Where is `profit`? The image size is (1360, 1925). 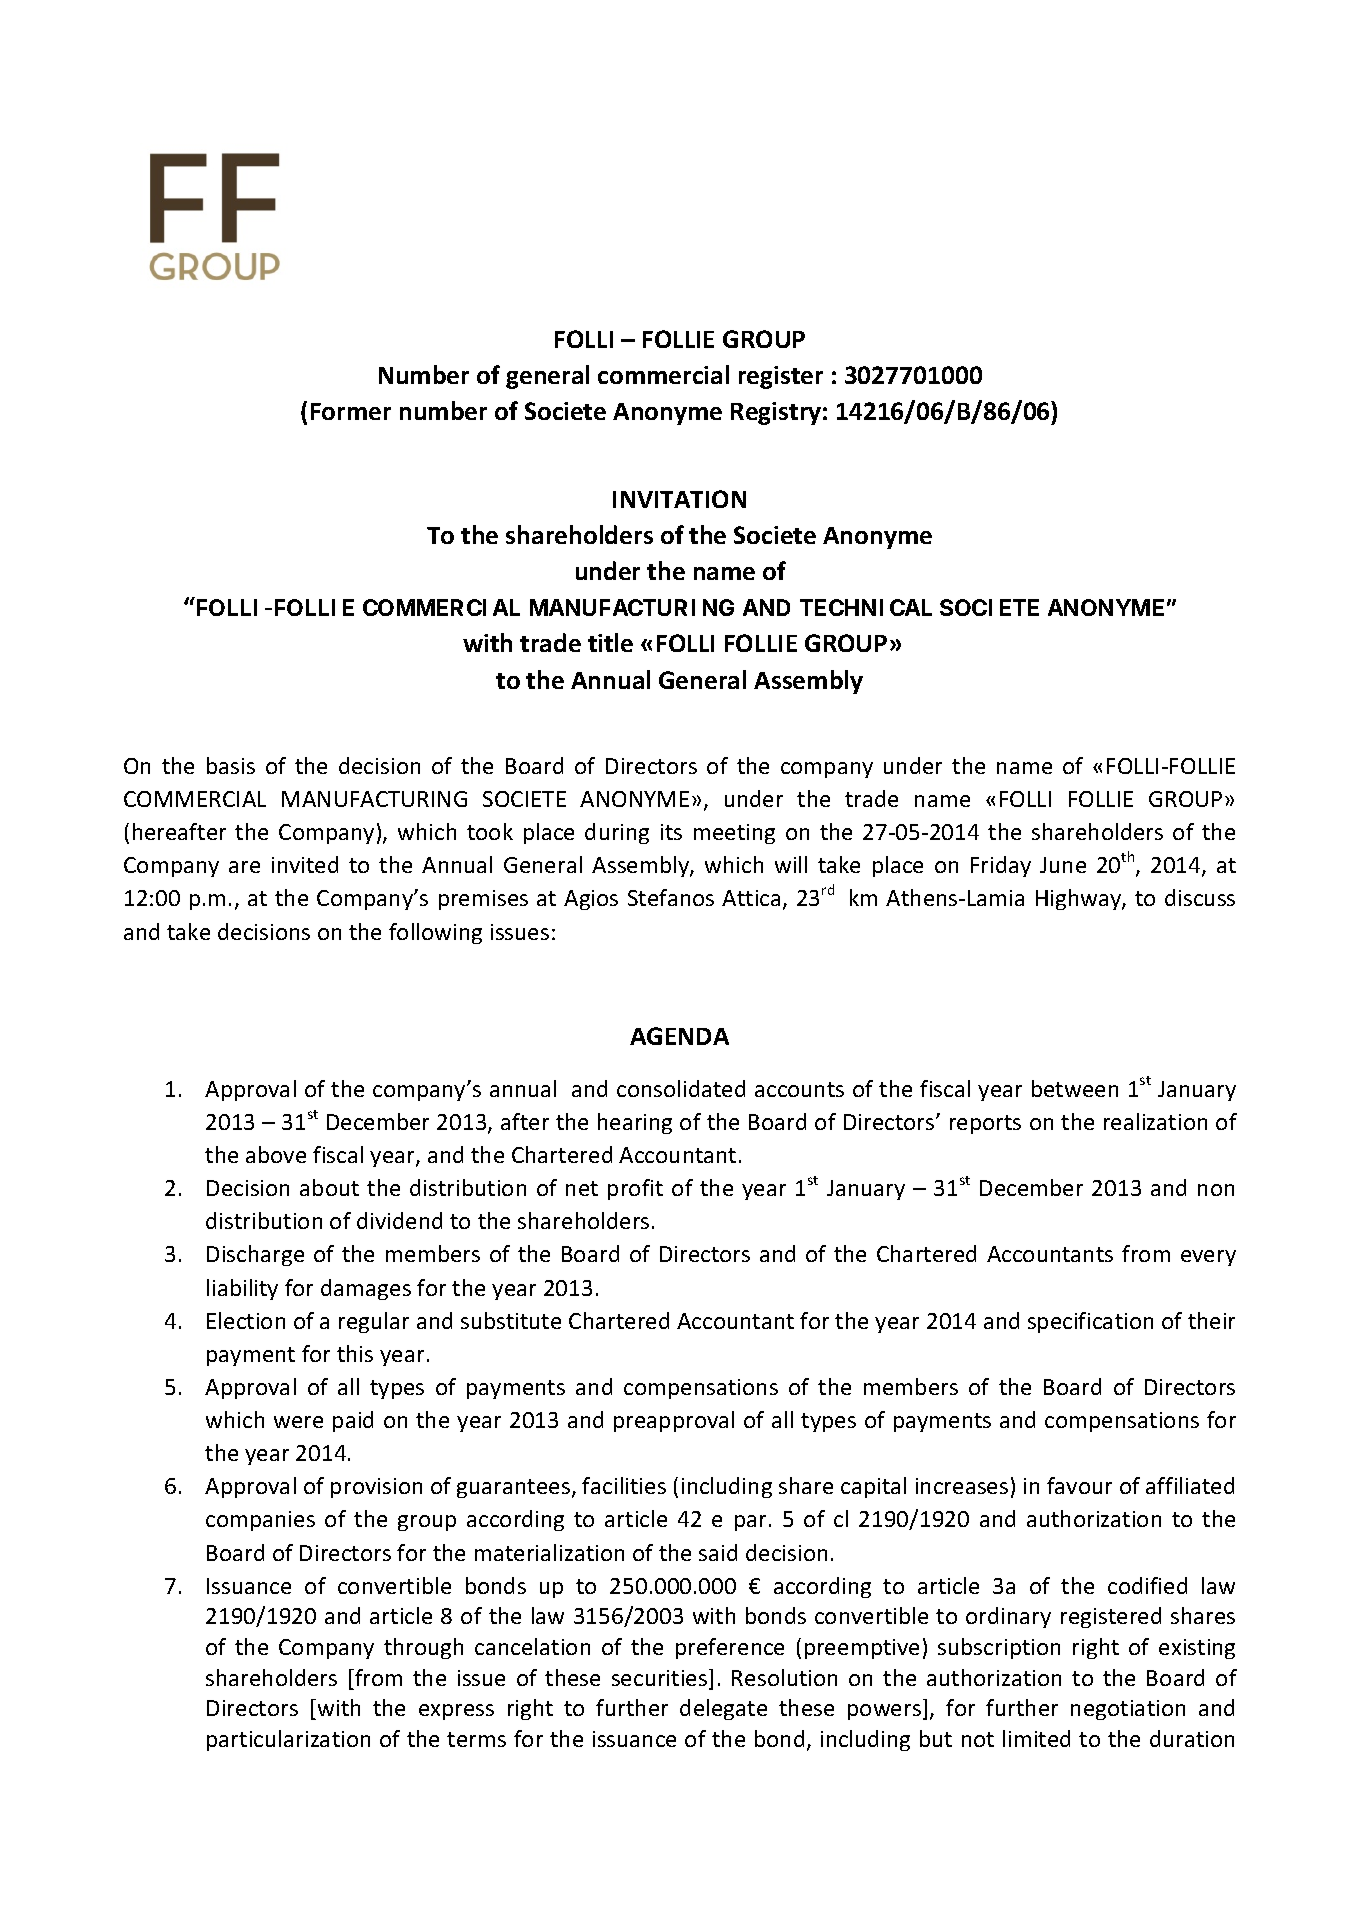
profit is located at coordinates (635, 1189).
